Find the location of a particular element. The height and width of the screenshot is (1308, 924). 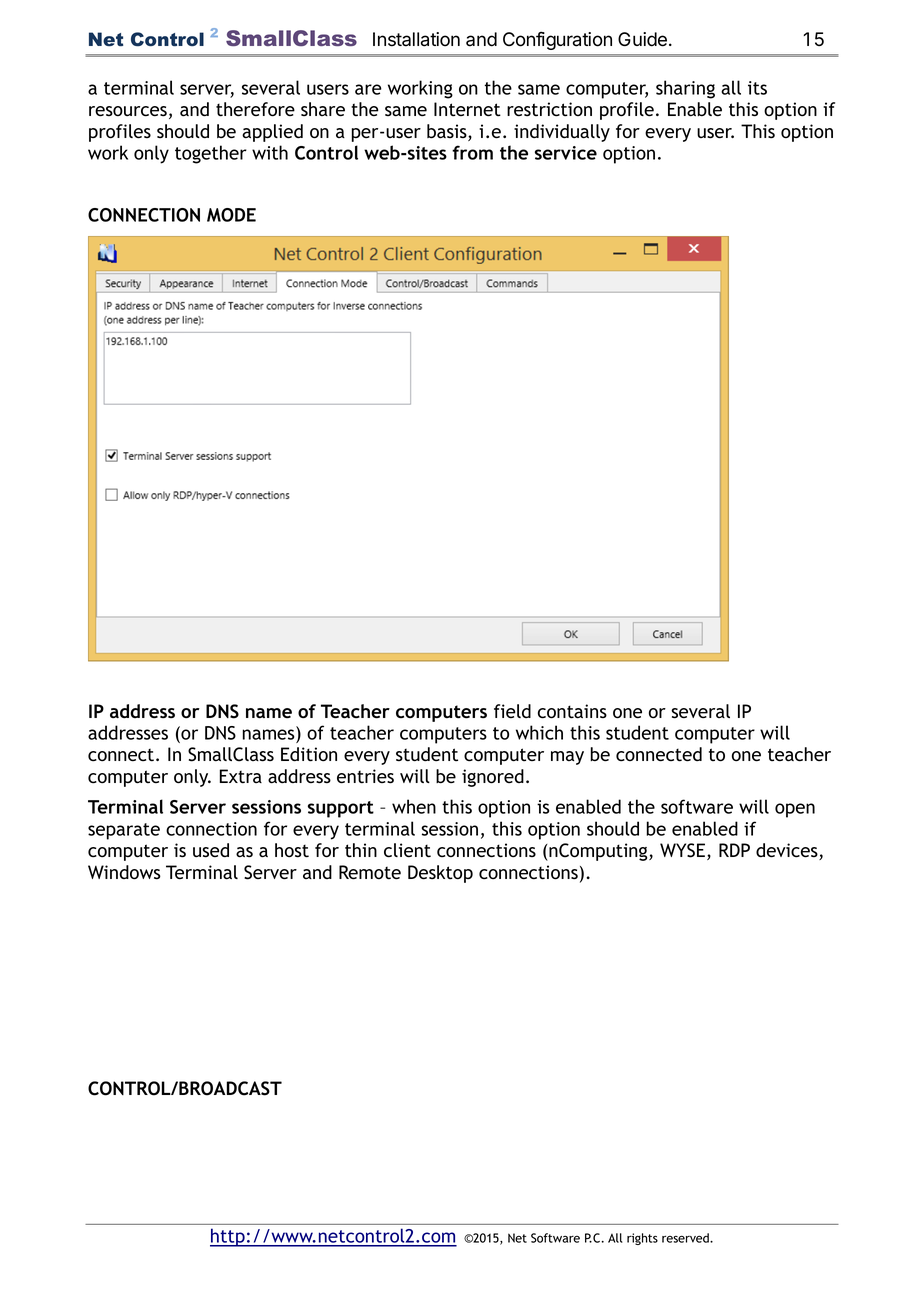

RDP is located at coordinates (734, 850).
